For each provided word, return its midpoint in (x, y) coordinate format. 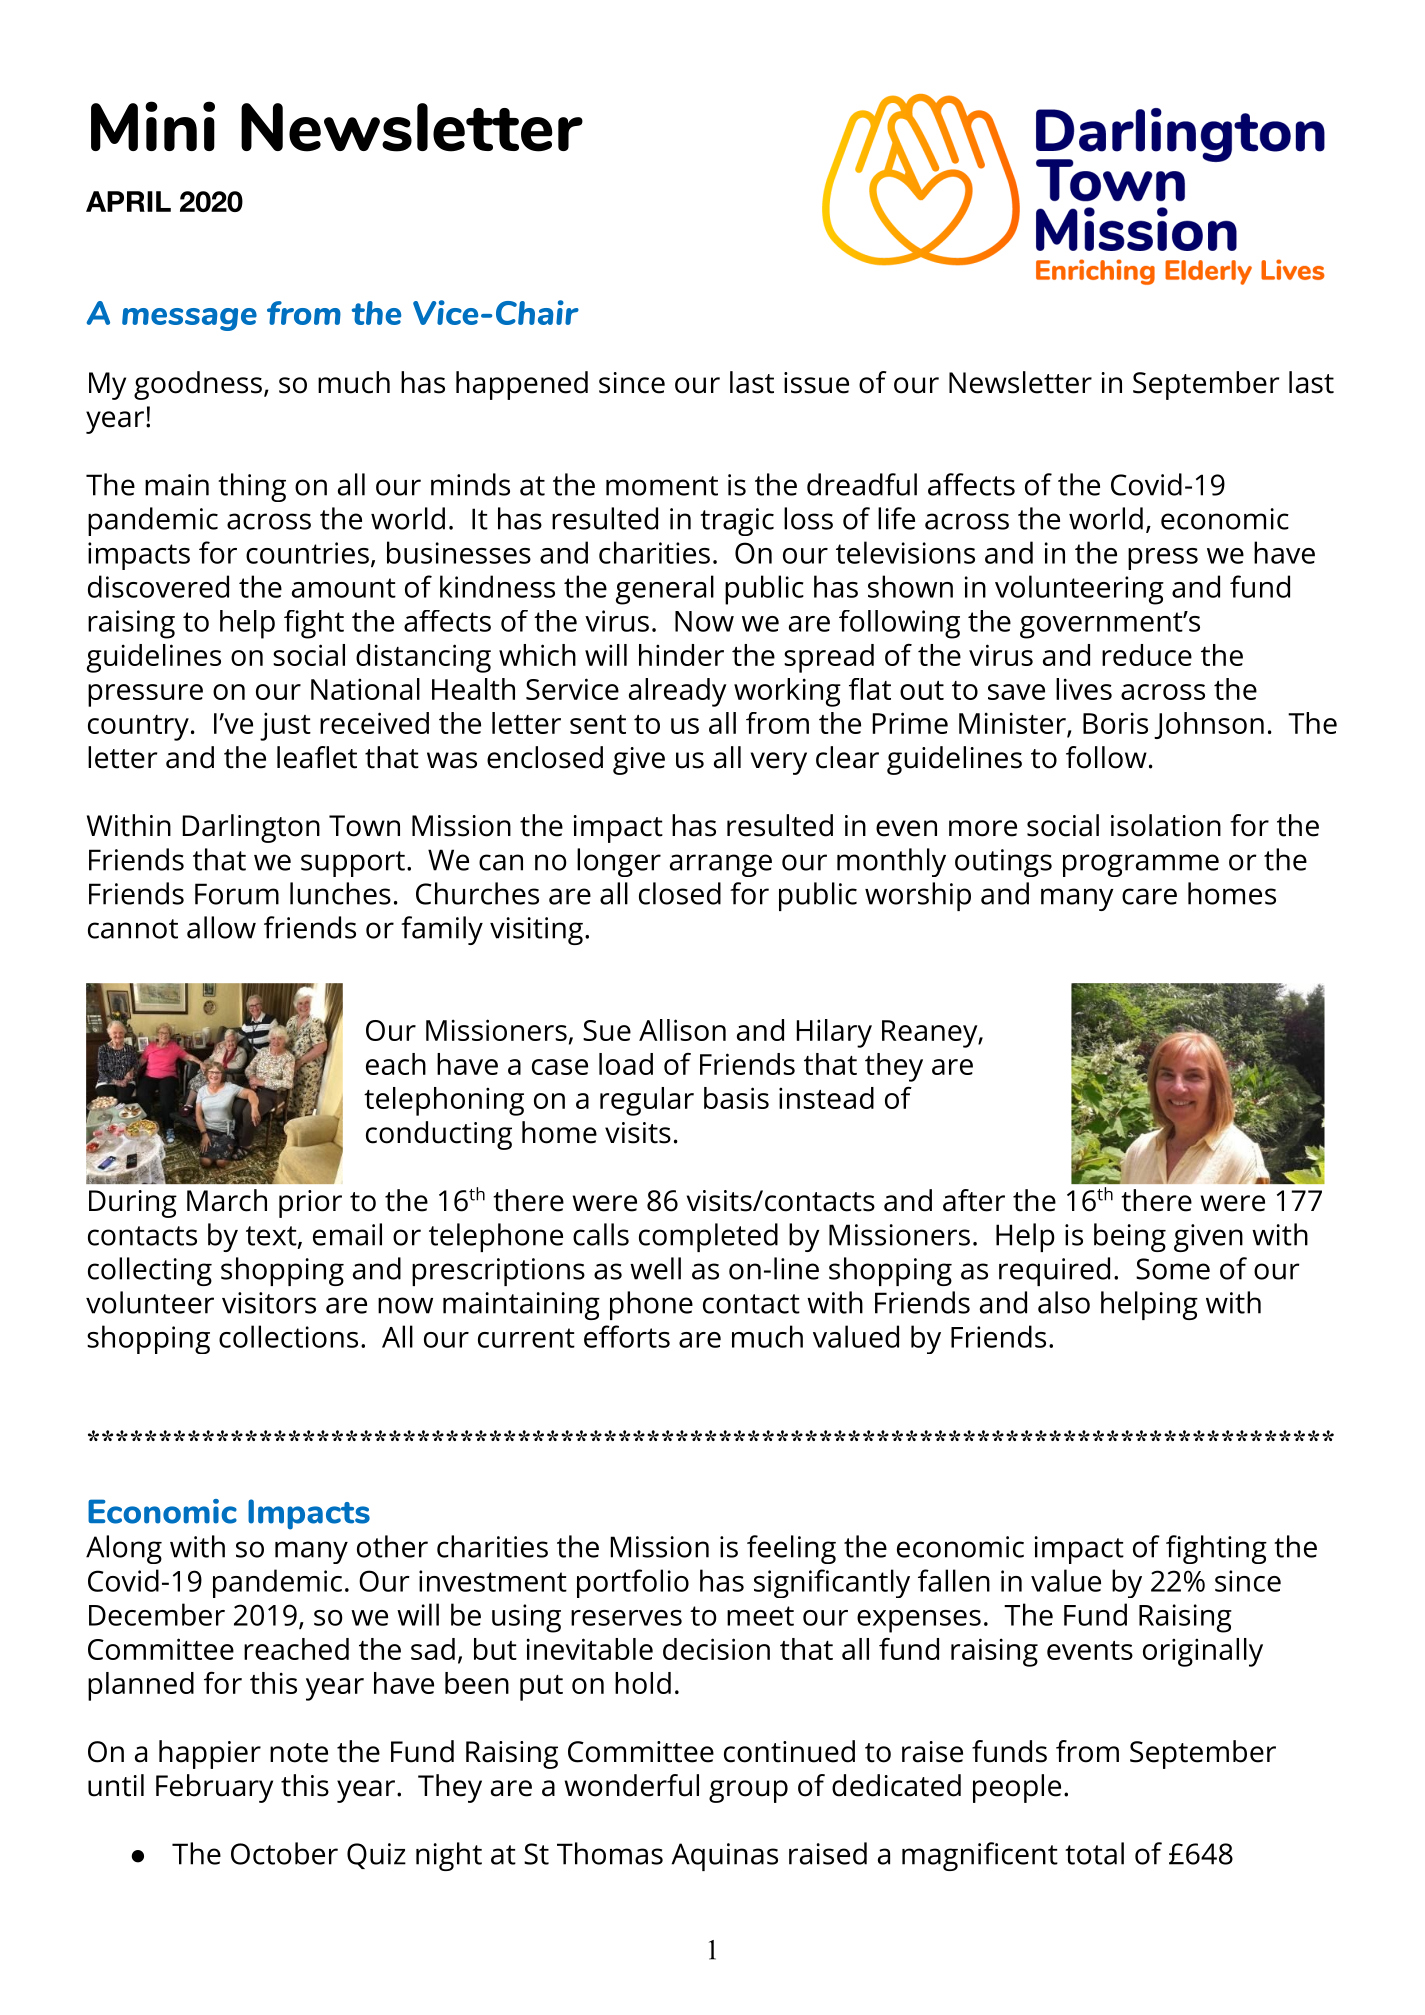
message (189, 319)
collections (288, 1336)
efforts (627, 1336)
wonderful (632, 1785)
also (1064, 1302)
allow (221, 927)
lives (1084, 689)
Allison (682, 1030)
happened (522, 385)
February (214, 1788)
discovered (158, 586)
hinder (681, 655)
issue (816, 383)
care (1149, 896)
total (1094, 1853)
